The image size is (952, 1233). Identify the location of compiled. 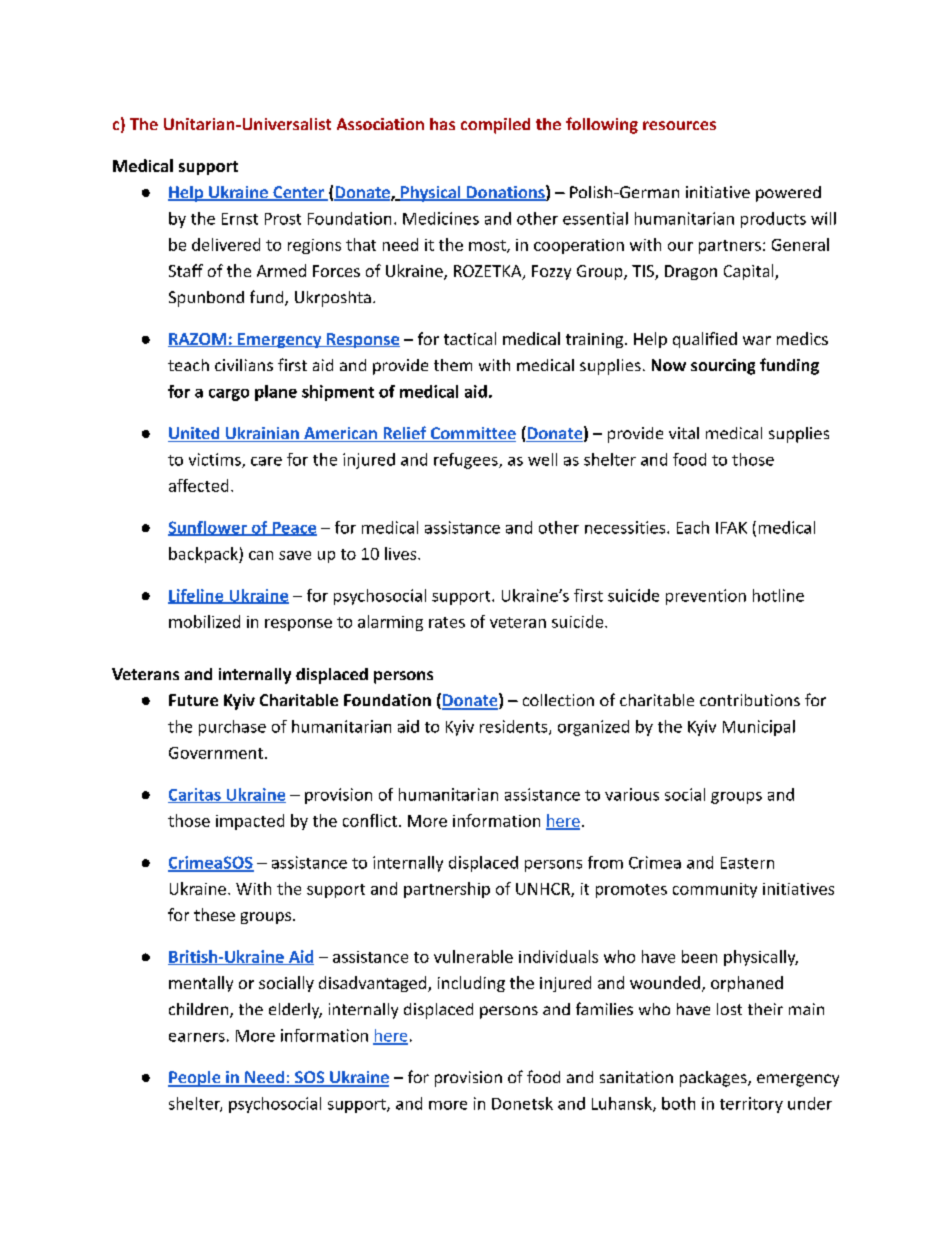
(495, 126).
